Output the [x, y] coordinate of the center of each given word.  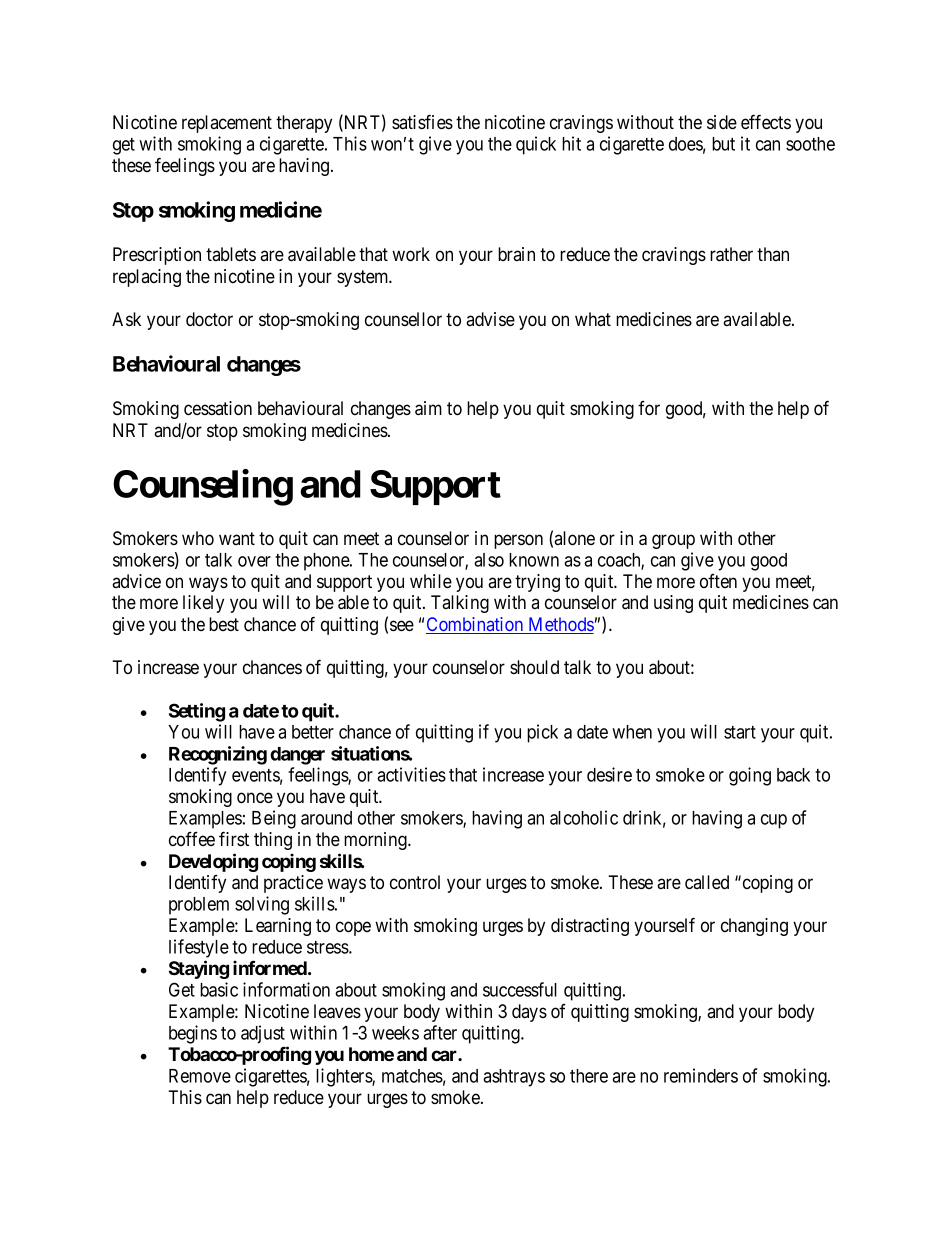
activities [411, 774]
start [740, 732]
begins [193, 1034]
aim [428, 408]
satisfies [422, 121]
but [723, 144]
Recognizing [218, 755]
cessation [218, 408]
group [673, 541]
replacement [227, 124]
